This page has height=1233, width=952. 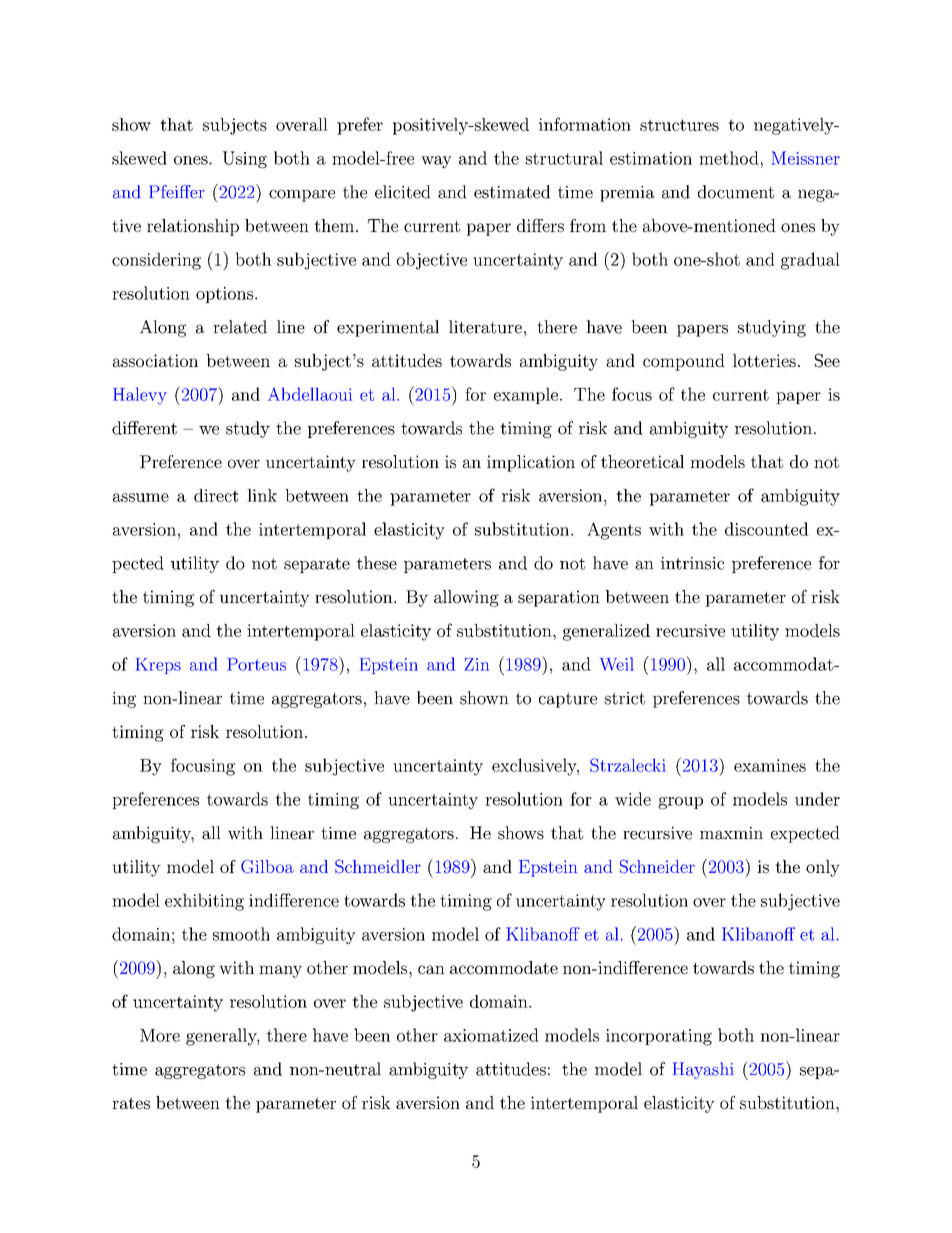 I want to click on exhibiting, so click(x=204, y=902).
